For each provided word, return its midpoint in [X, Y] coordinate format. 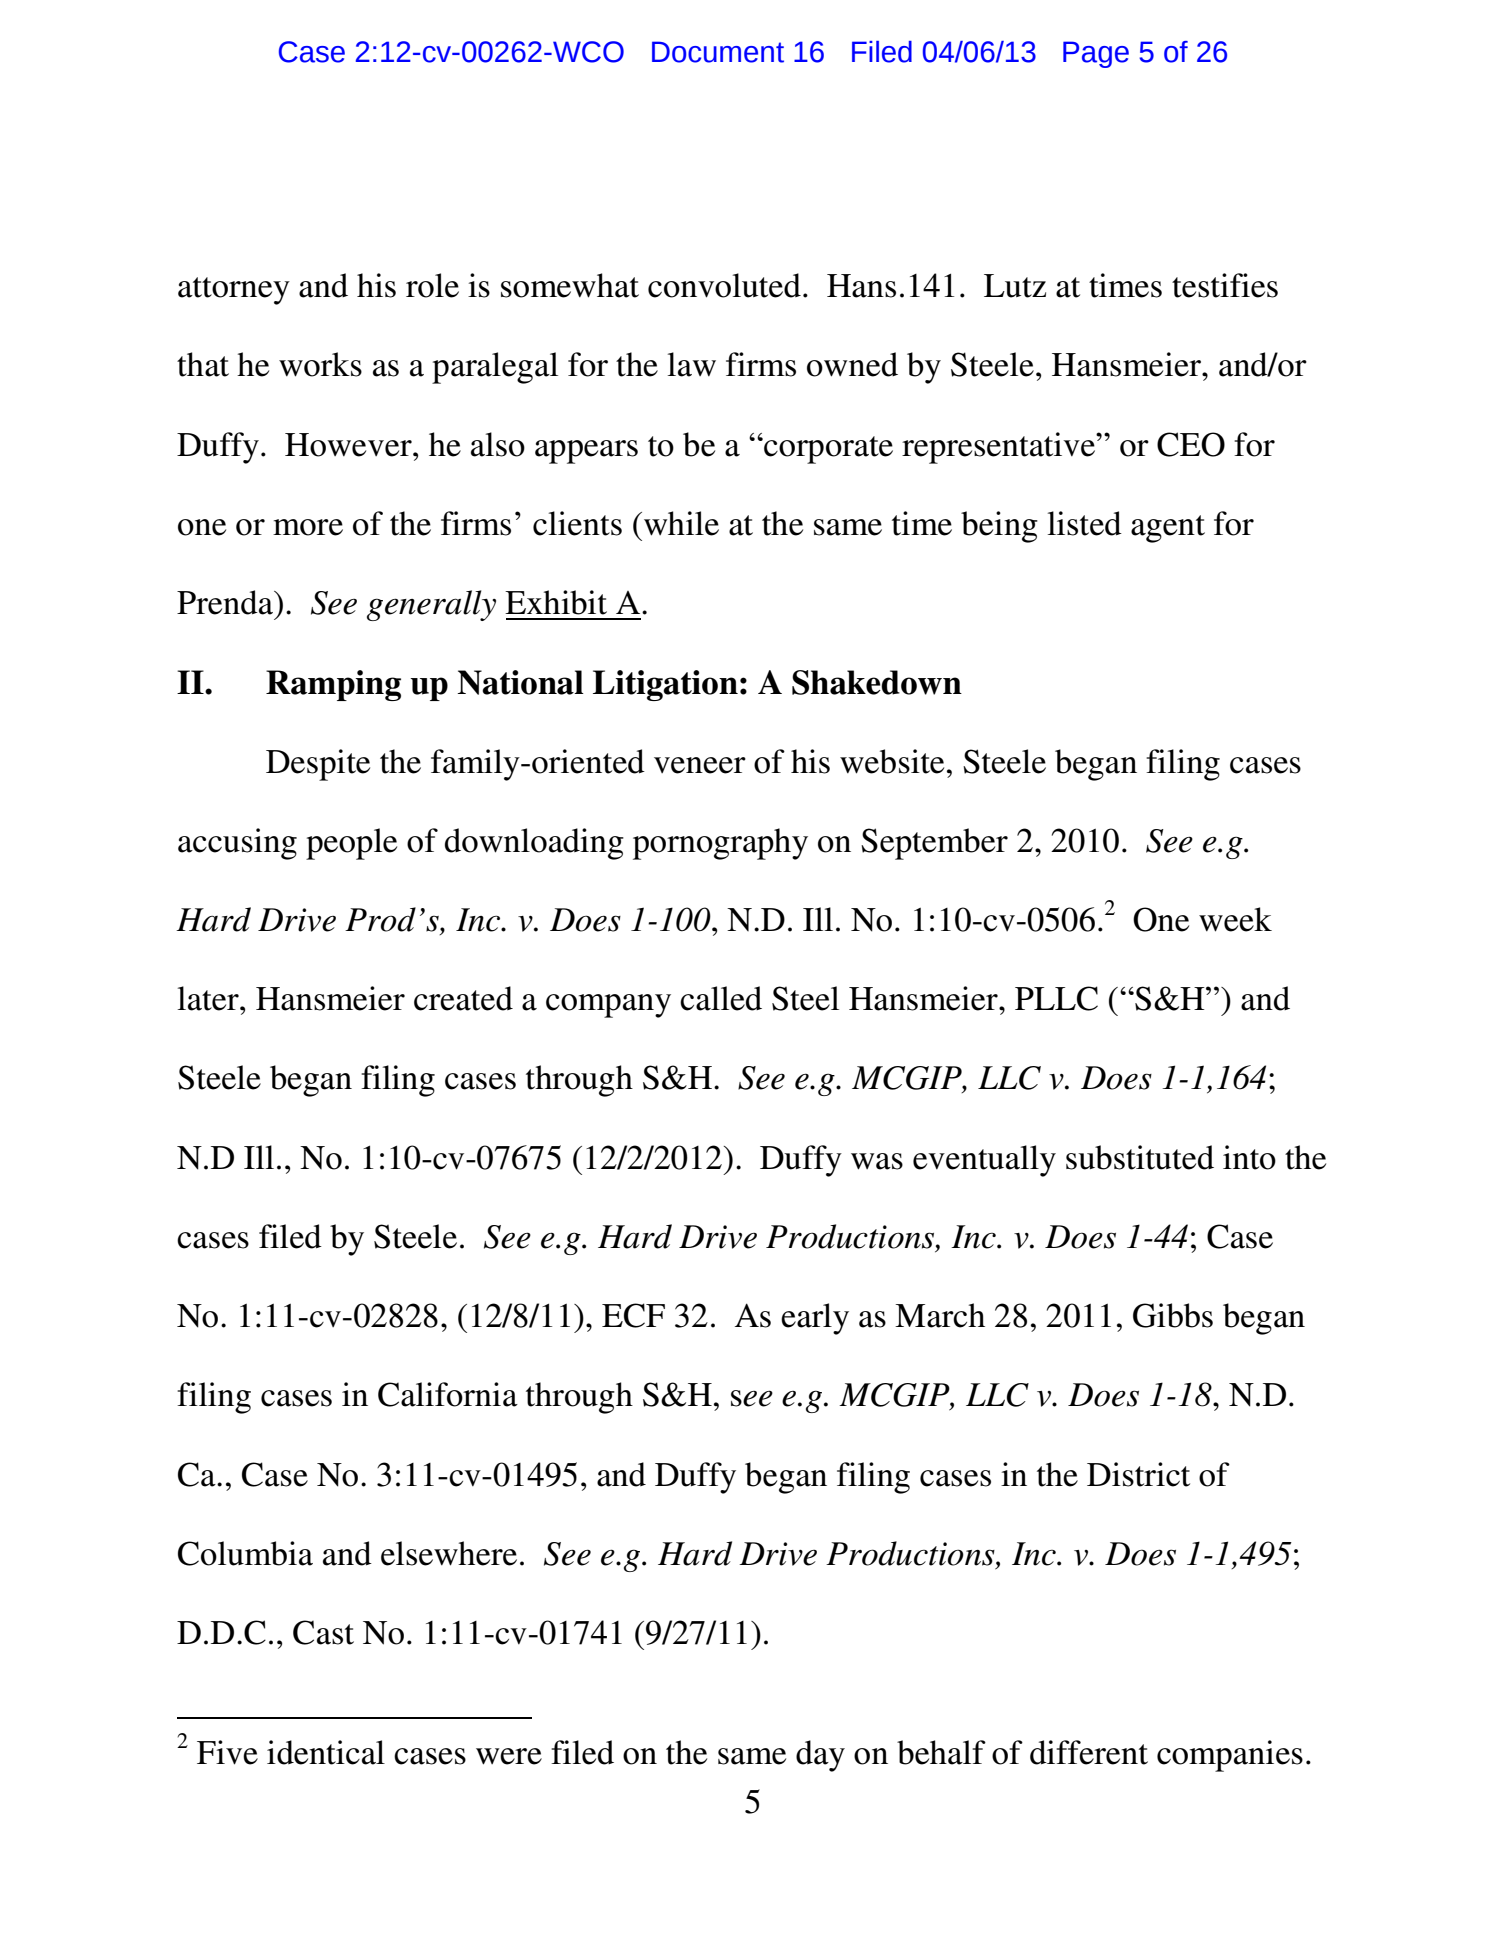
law [691, 364]
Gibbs [1173, 1315]
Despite [318, 765]
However [349, 445]
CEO [1191, 444]
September [934, 844]
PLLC [1056, 998]
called [721, 998]
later [209, 998]
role [432, 285]
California [448, 1394]
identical [326, 1752]
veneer [700, 765]
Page [1096, 54]
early [815, 1319]
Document [718, 52]
